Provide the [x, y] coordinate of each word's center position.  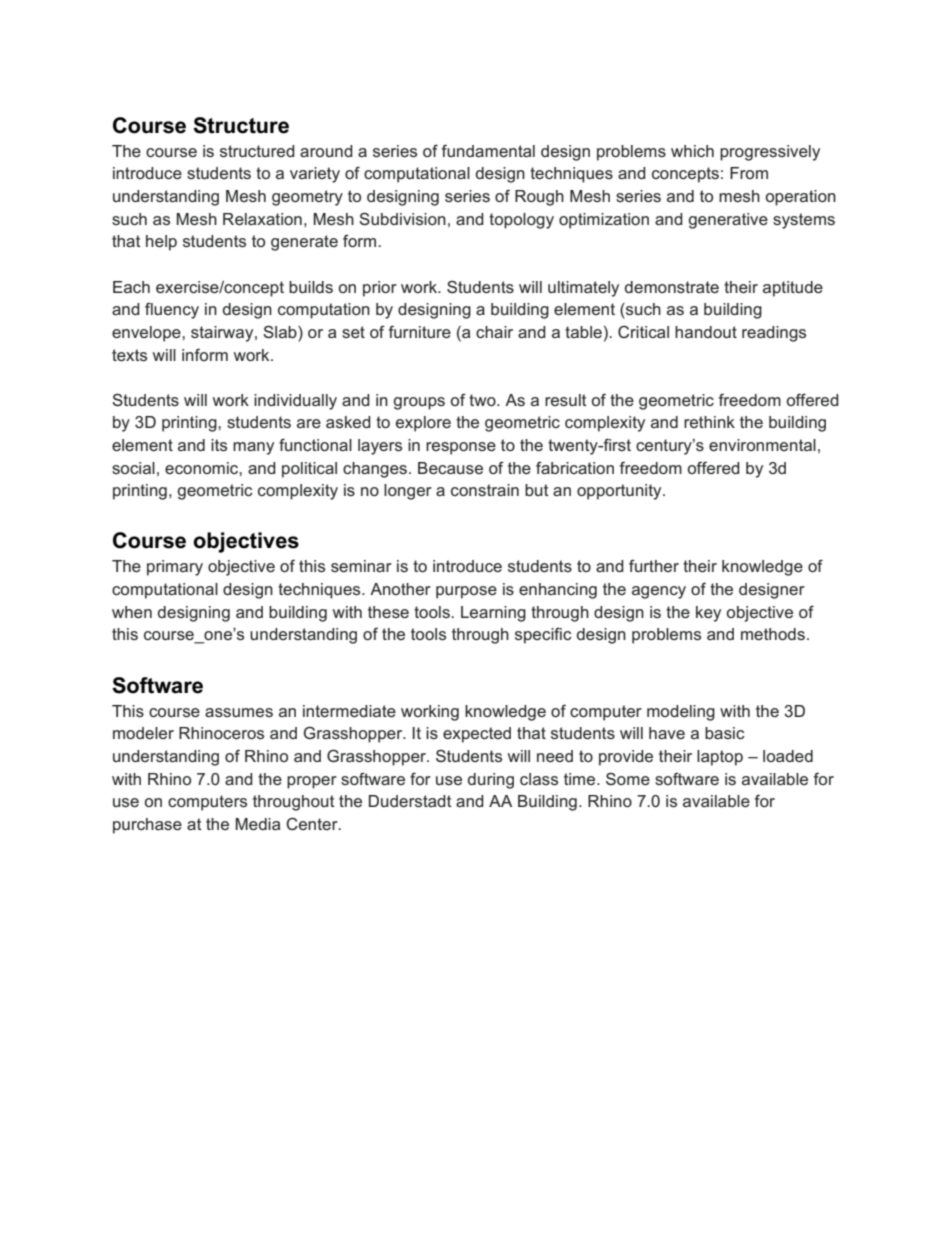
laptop [720, 758]
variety [315, 175]
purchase [147, 826]
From [749, 173]
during [491, 781]
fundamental [488, 150]
